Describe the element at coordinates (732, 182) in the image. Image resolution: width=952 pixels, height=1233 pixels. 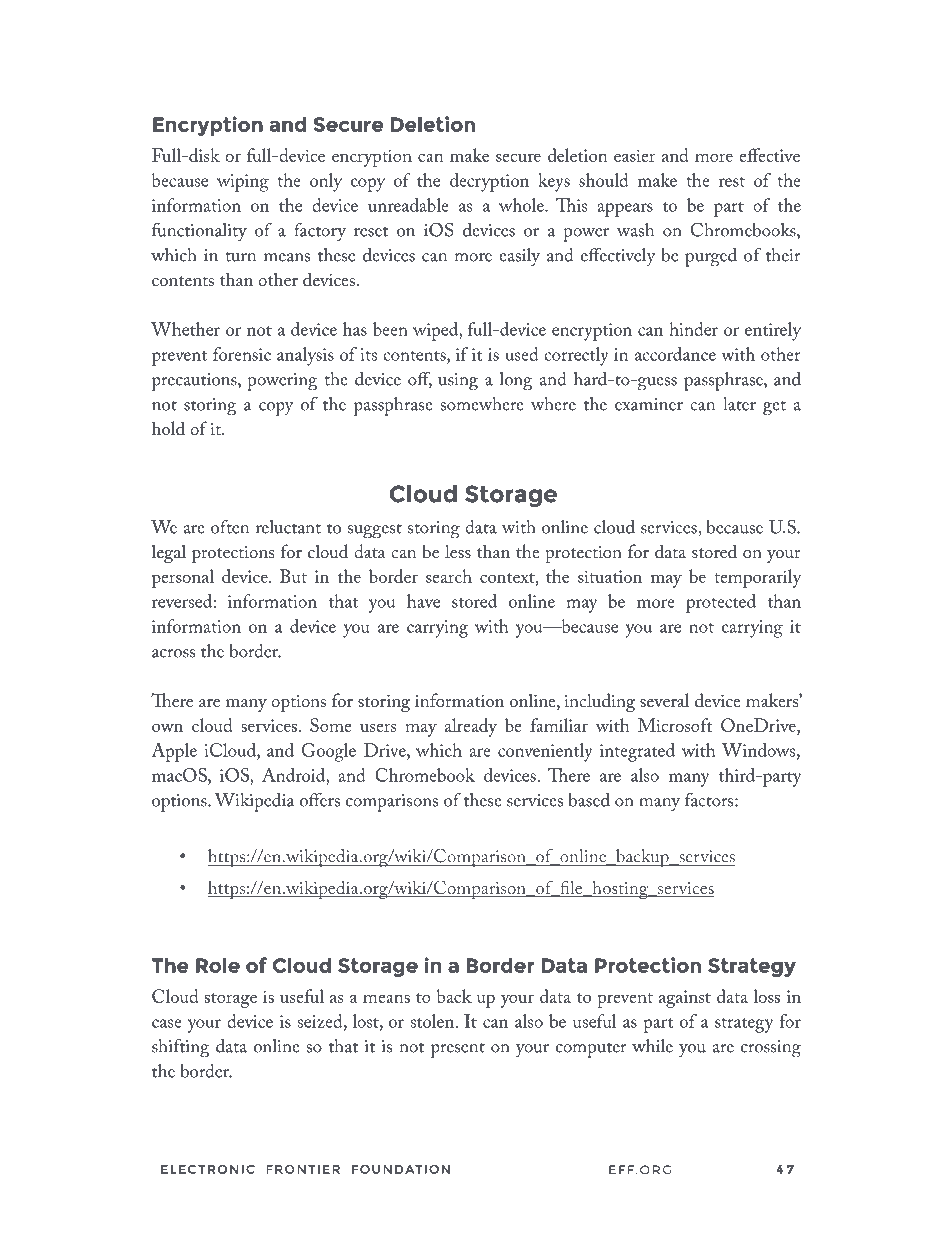
I see `rest` at that location.
